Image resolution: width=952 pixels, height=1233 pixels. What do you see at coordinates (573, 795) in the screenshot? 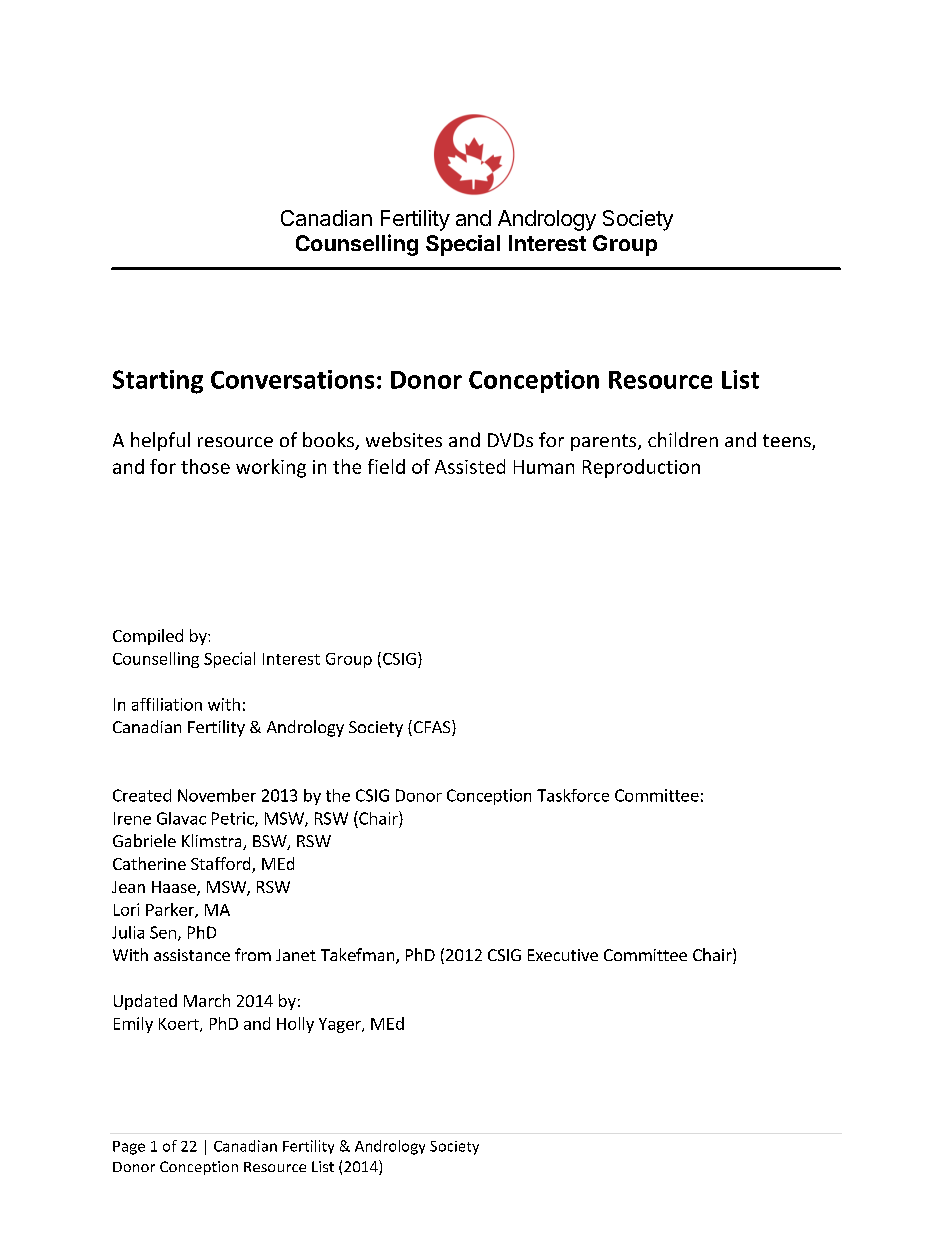
I see `Taskforce` at bounding box center [573, 795].
